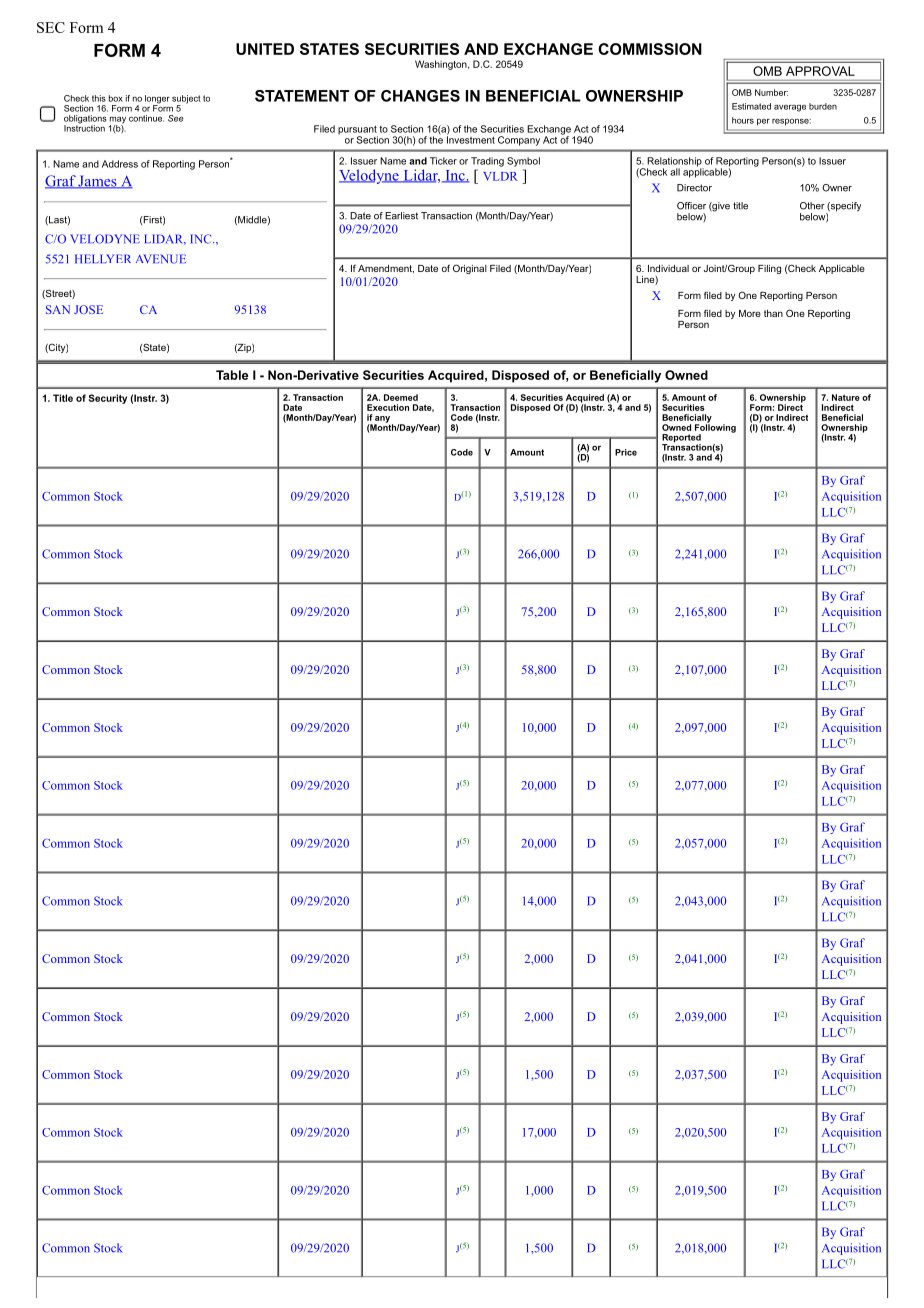  Describe the element at coordinates (108, 399) in the document. I see `Security` at that location.
